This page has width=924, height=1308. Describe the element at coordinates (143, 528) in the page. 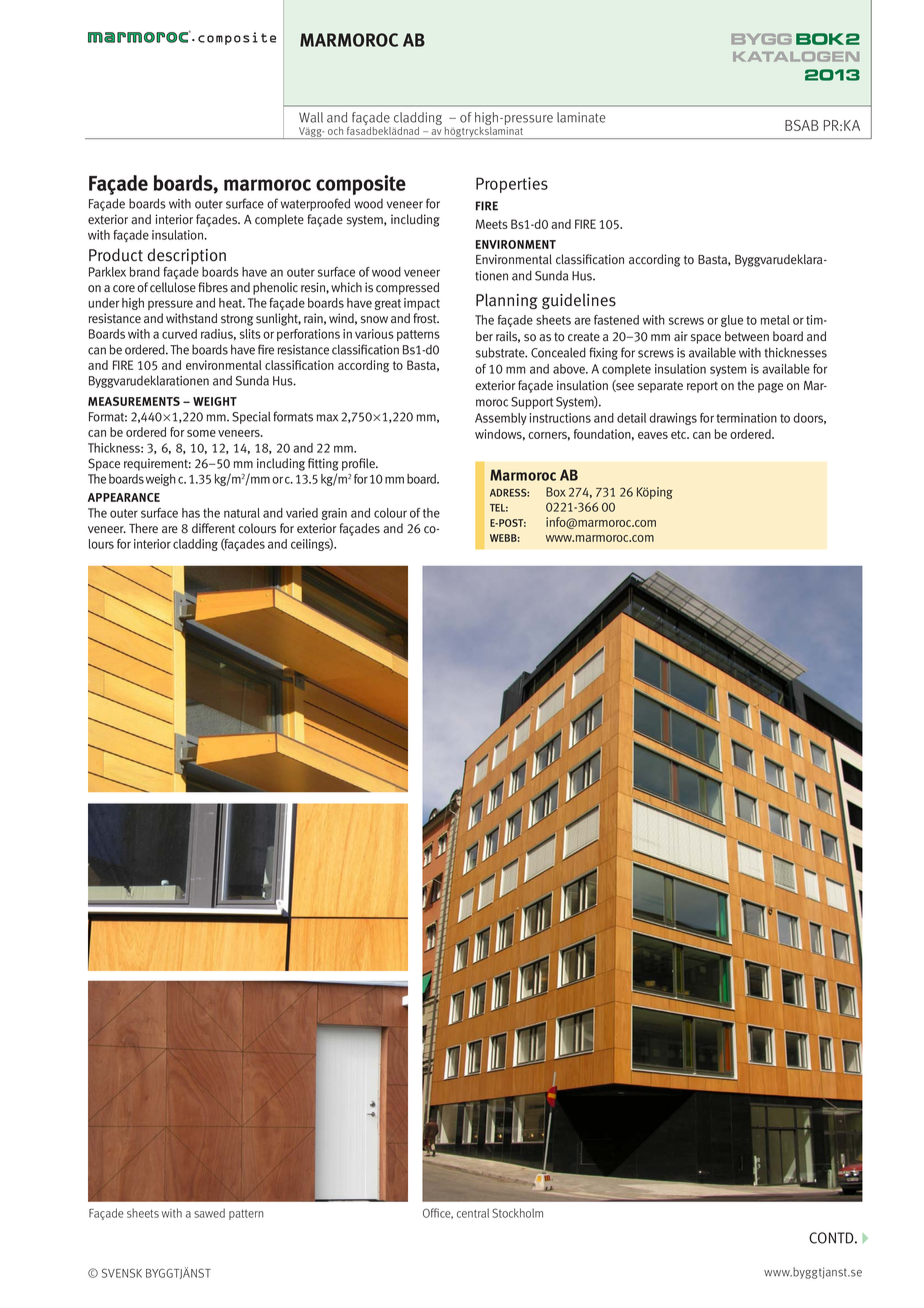

I see `There` at that location.
